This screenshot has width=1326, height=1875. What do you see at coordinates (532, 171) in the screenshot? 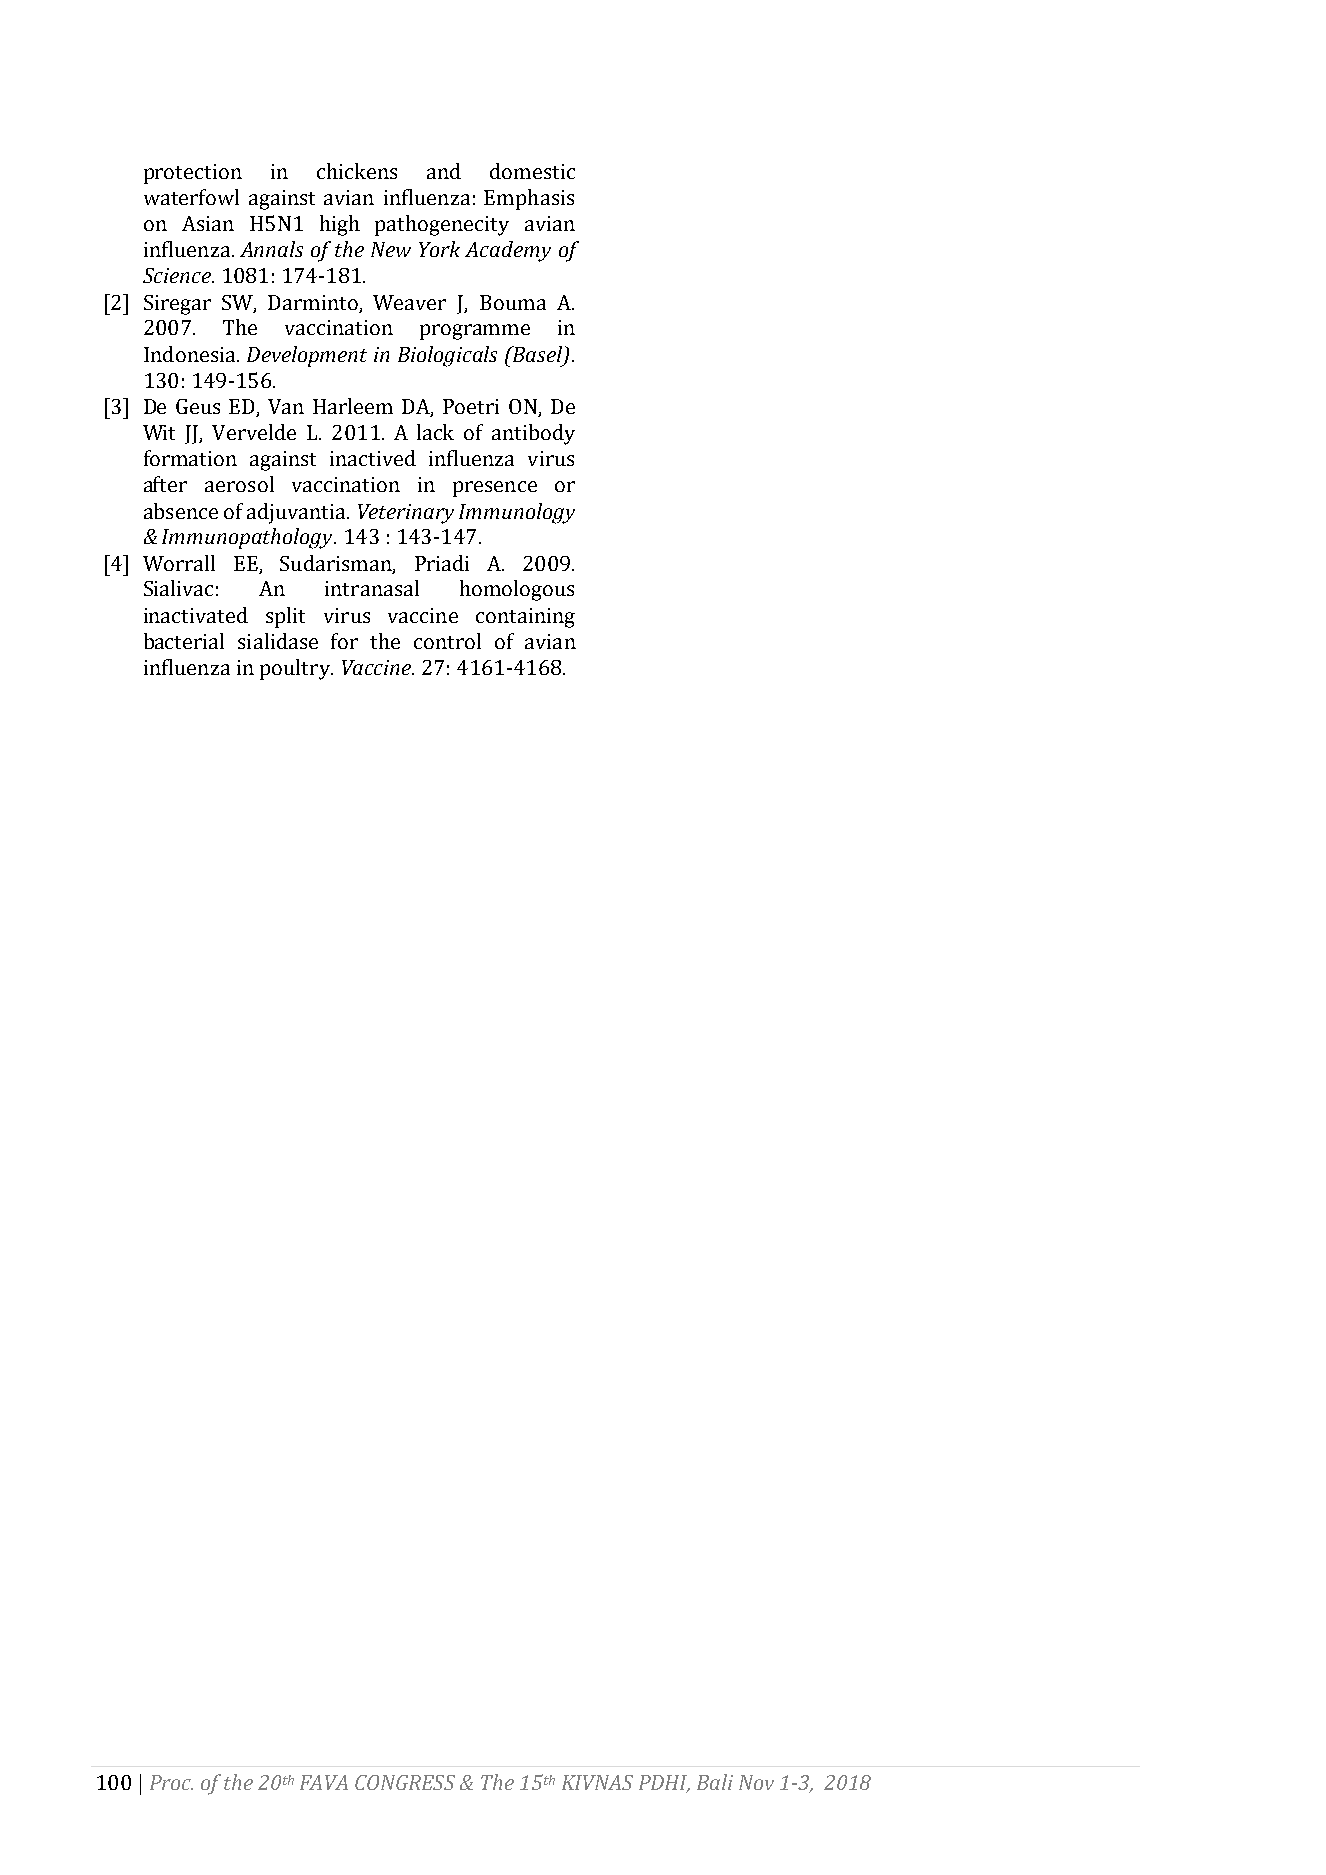
I see `domestic` at bounding box center [532, 171].
